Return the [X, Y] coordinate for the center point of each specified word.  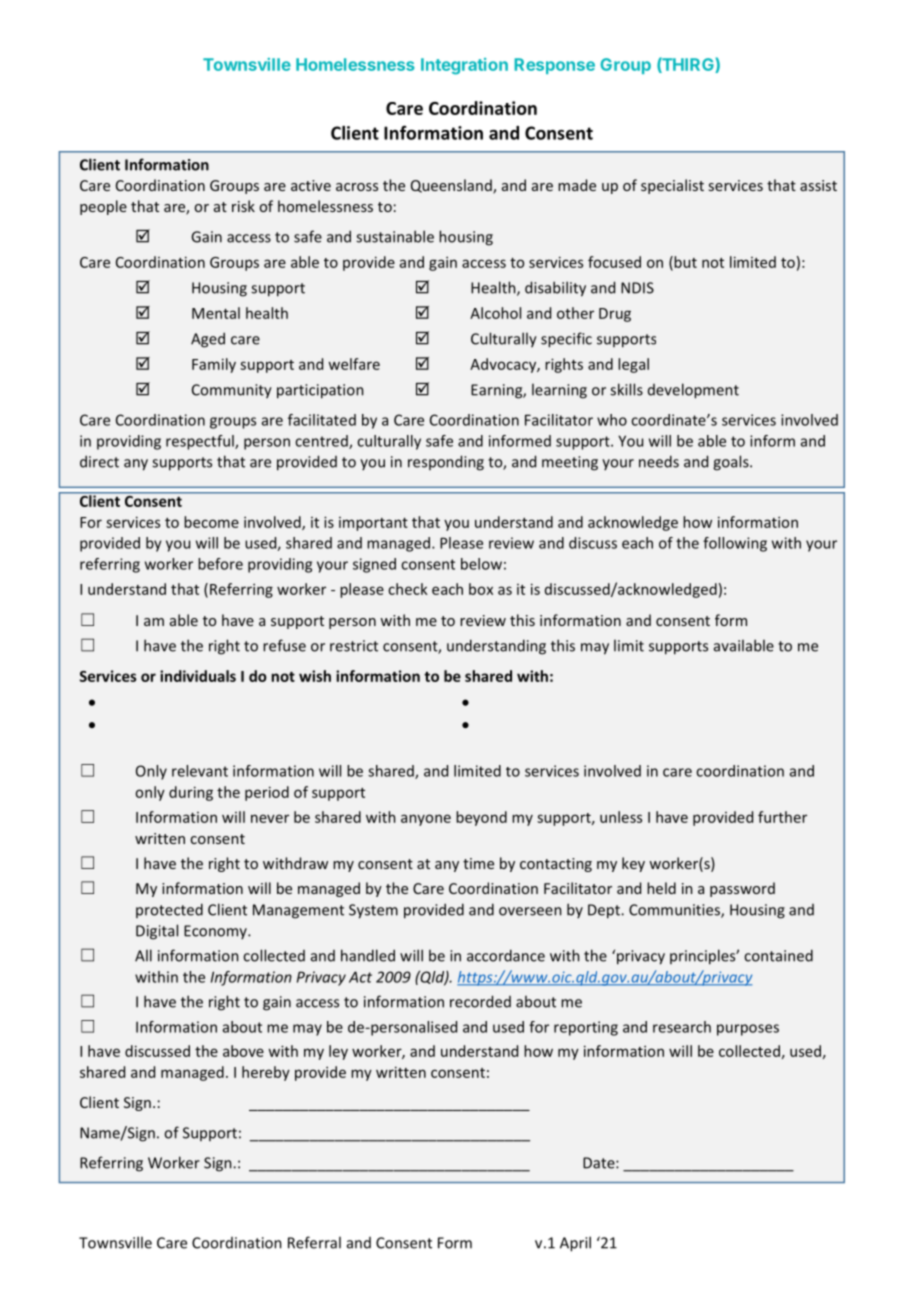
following [735, 544]
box [481, 589]
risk [243, 206]
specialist [672, 186]
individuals [198, 676]
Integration [464, 66]
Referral [314, 1242]
